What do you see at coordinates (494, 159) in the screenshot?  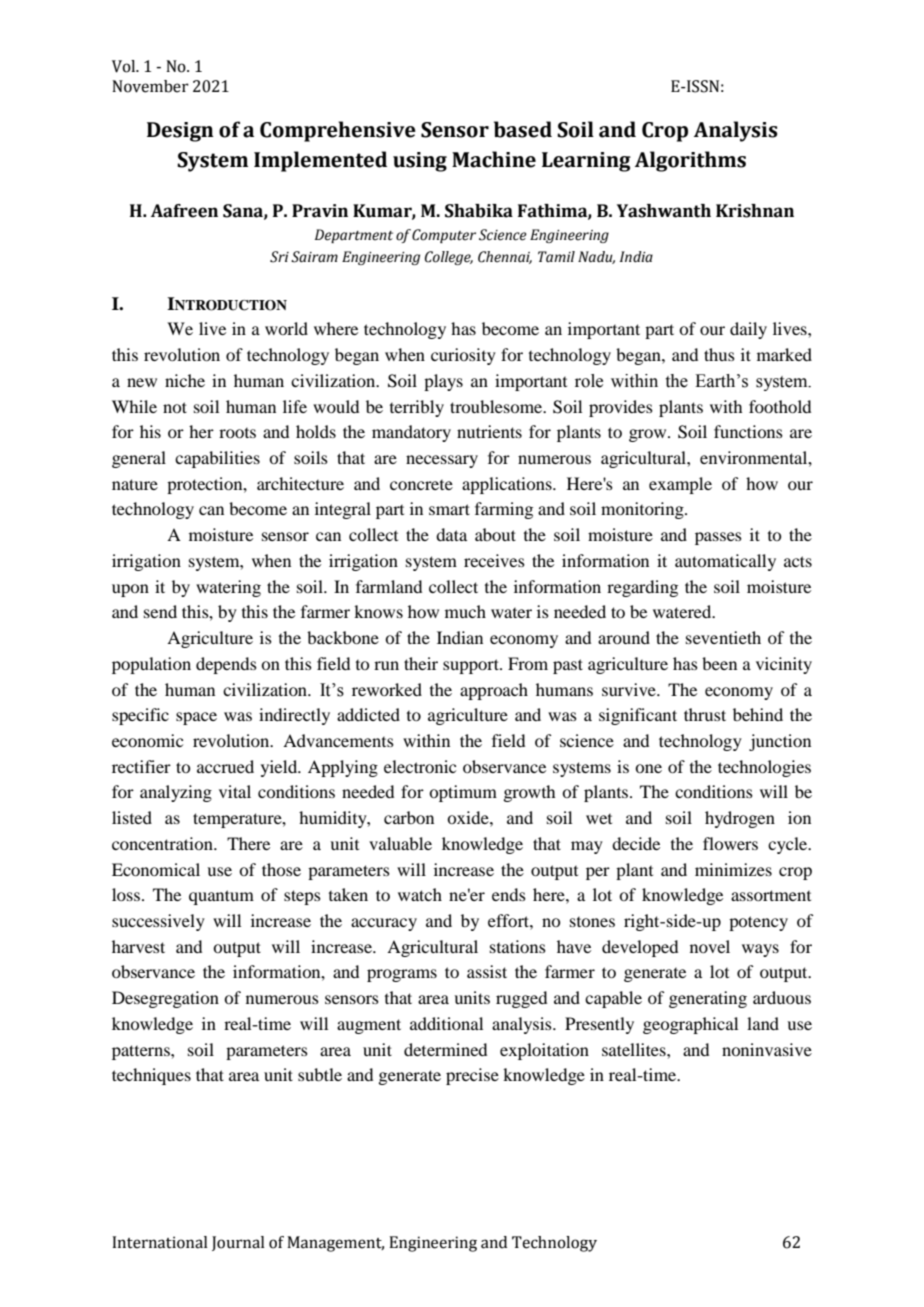 I see `Machine` at bounding box center [494, 159].
